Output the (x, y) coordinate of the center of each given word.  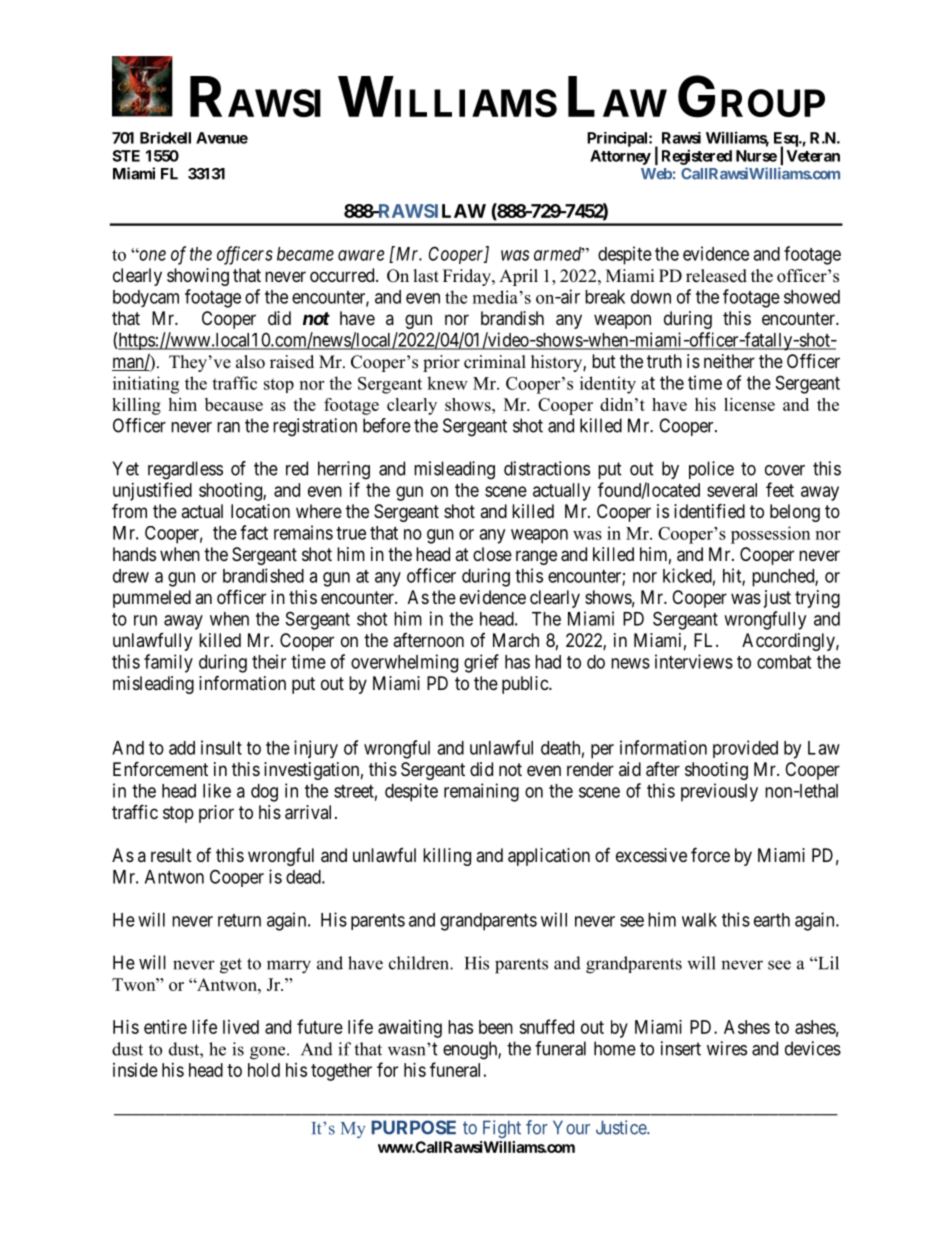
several (732, 490)
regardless (185, 470)
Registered (697, 157)
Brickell (165, 138)
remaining (481, 792)
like (217, 790)
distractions (547, 468)
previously (719, 792)
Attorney (620, 157)
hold (264, 1070)
